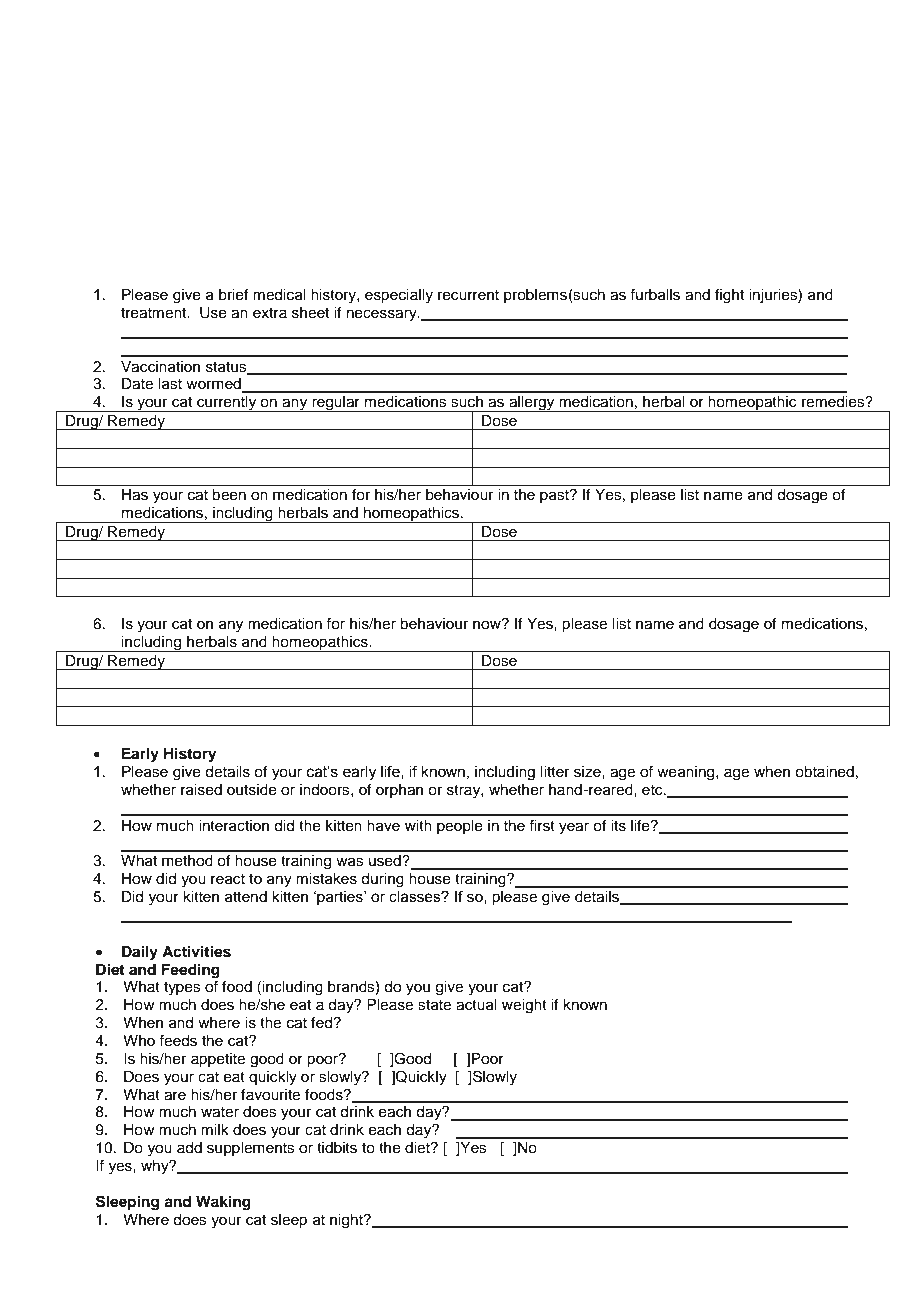  What do you see at coordinates (729, 296) in the screenshot?
I see `fight` at bounding box center [729, 296].
